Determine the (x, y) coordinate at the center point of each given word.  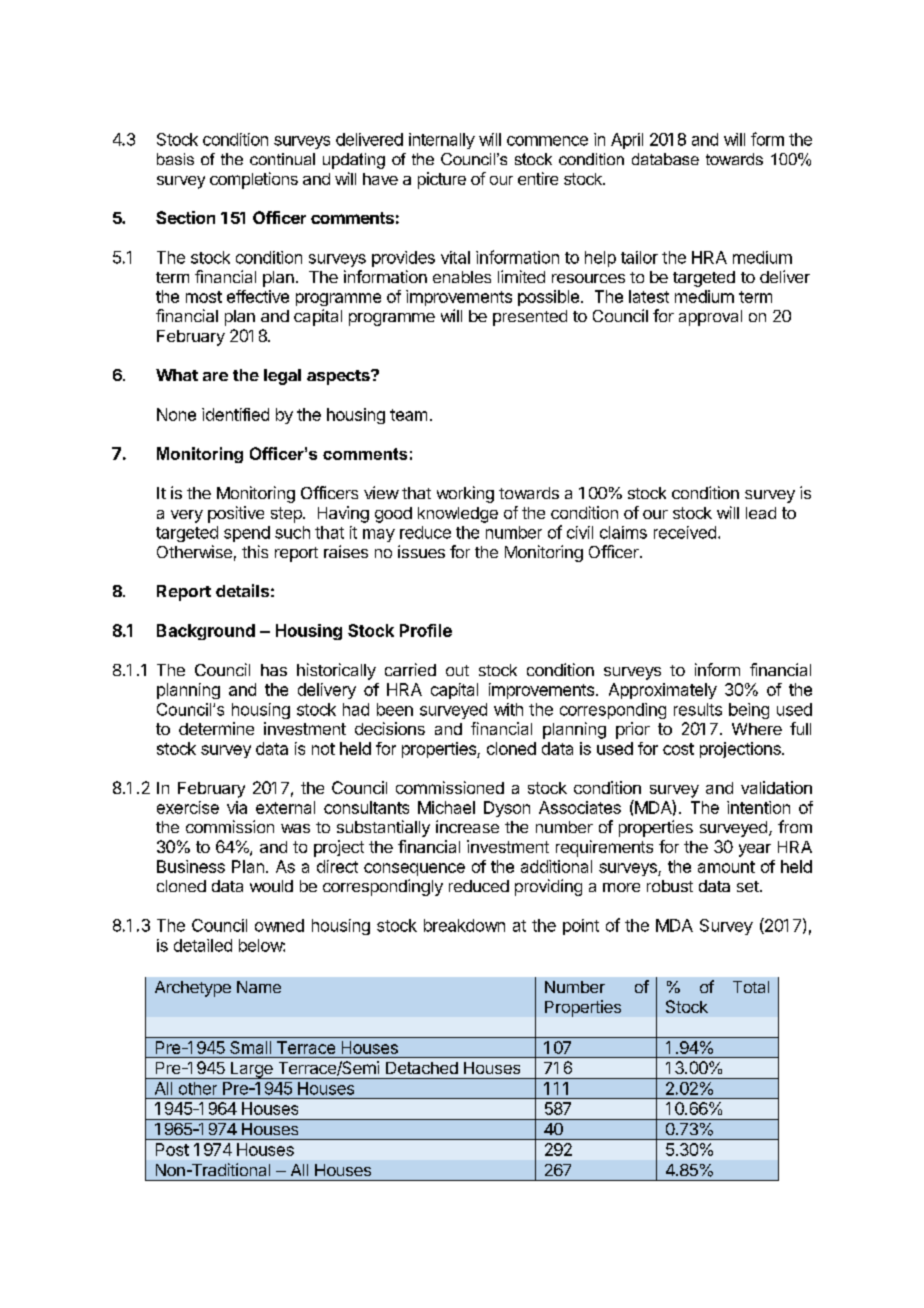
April (627, 141)
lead (761, 513)
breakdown (464, 925)
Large (251, 1070)
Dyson (507, 809)
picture (442, 180)
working (465, 494)
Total (751, 987)
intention (758, 807)
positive (236, 514)
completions (254, 180)
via (237, 807)
